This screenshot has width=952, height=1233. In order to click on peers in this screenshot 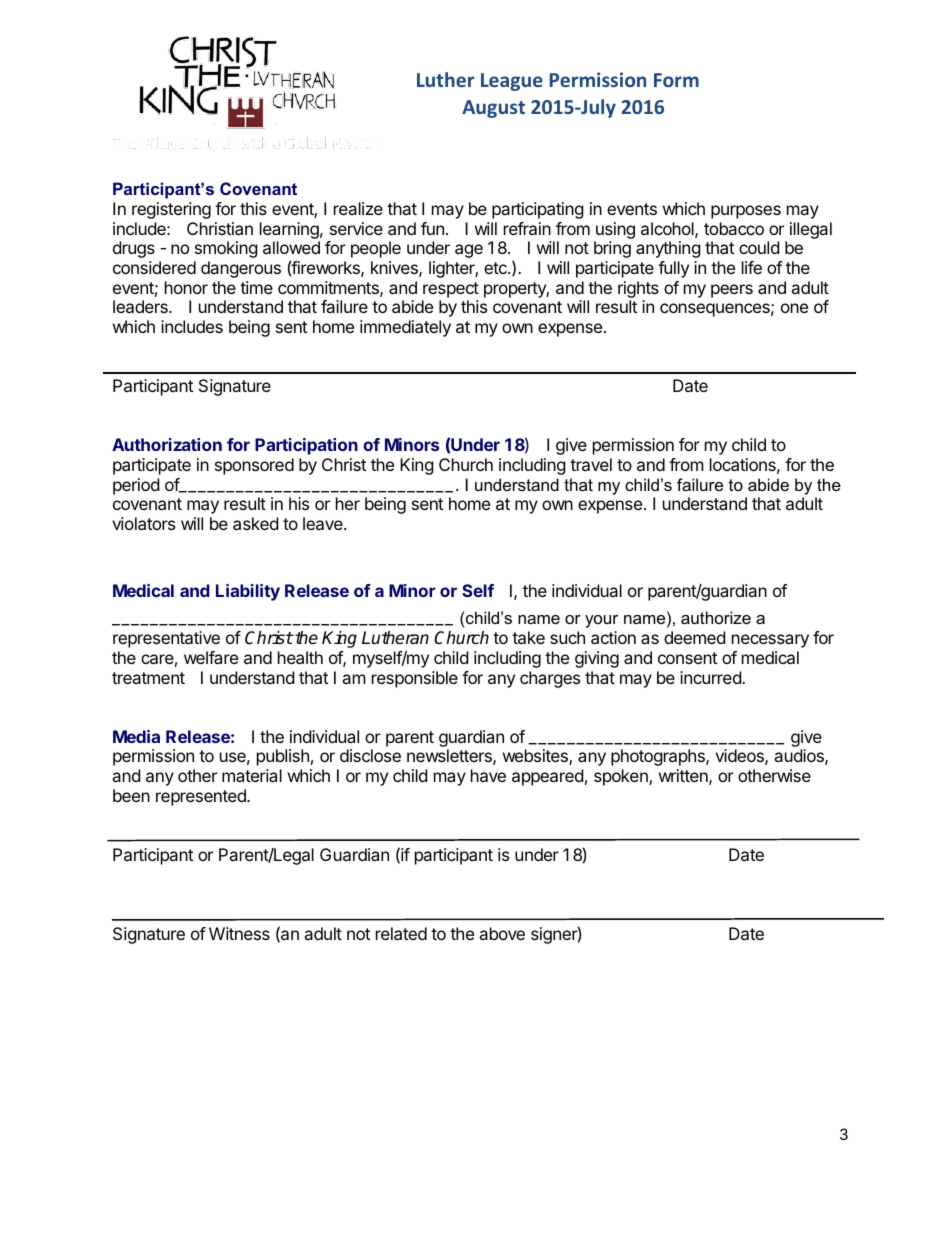, I will do `click(732, 291)`.
